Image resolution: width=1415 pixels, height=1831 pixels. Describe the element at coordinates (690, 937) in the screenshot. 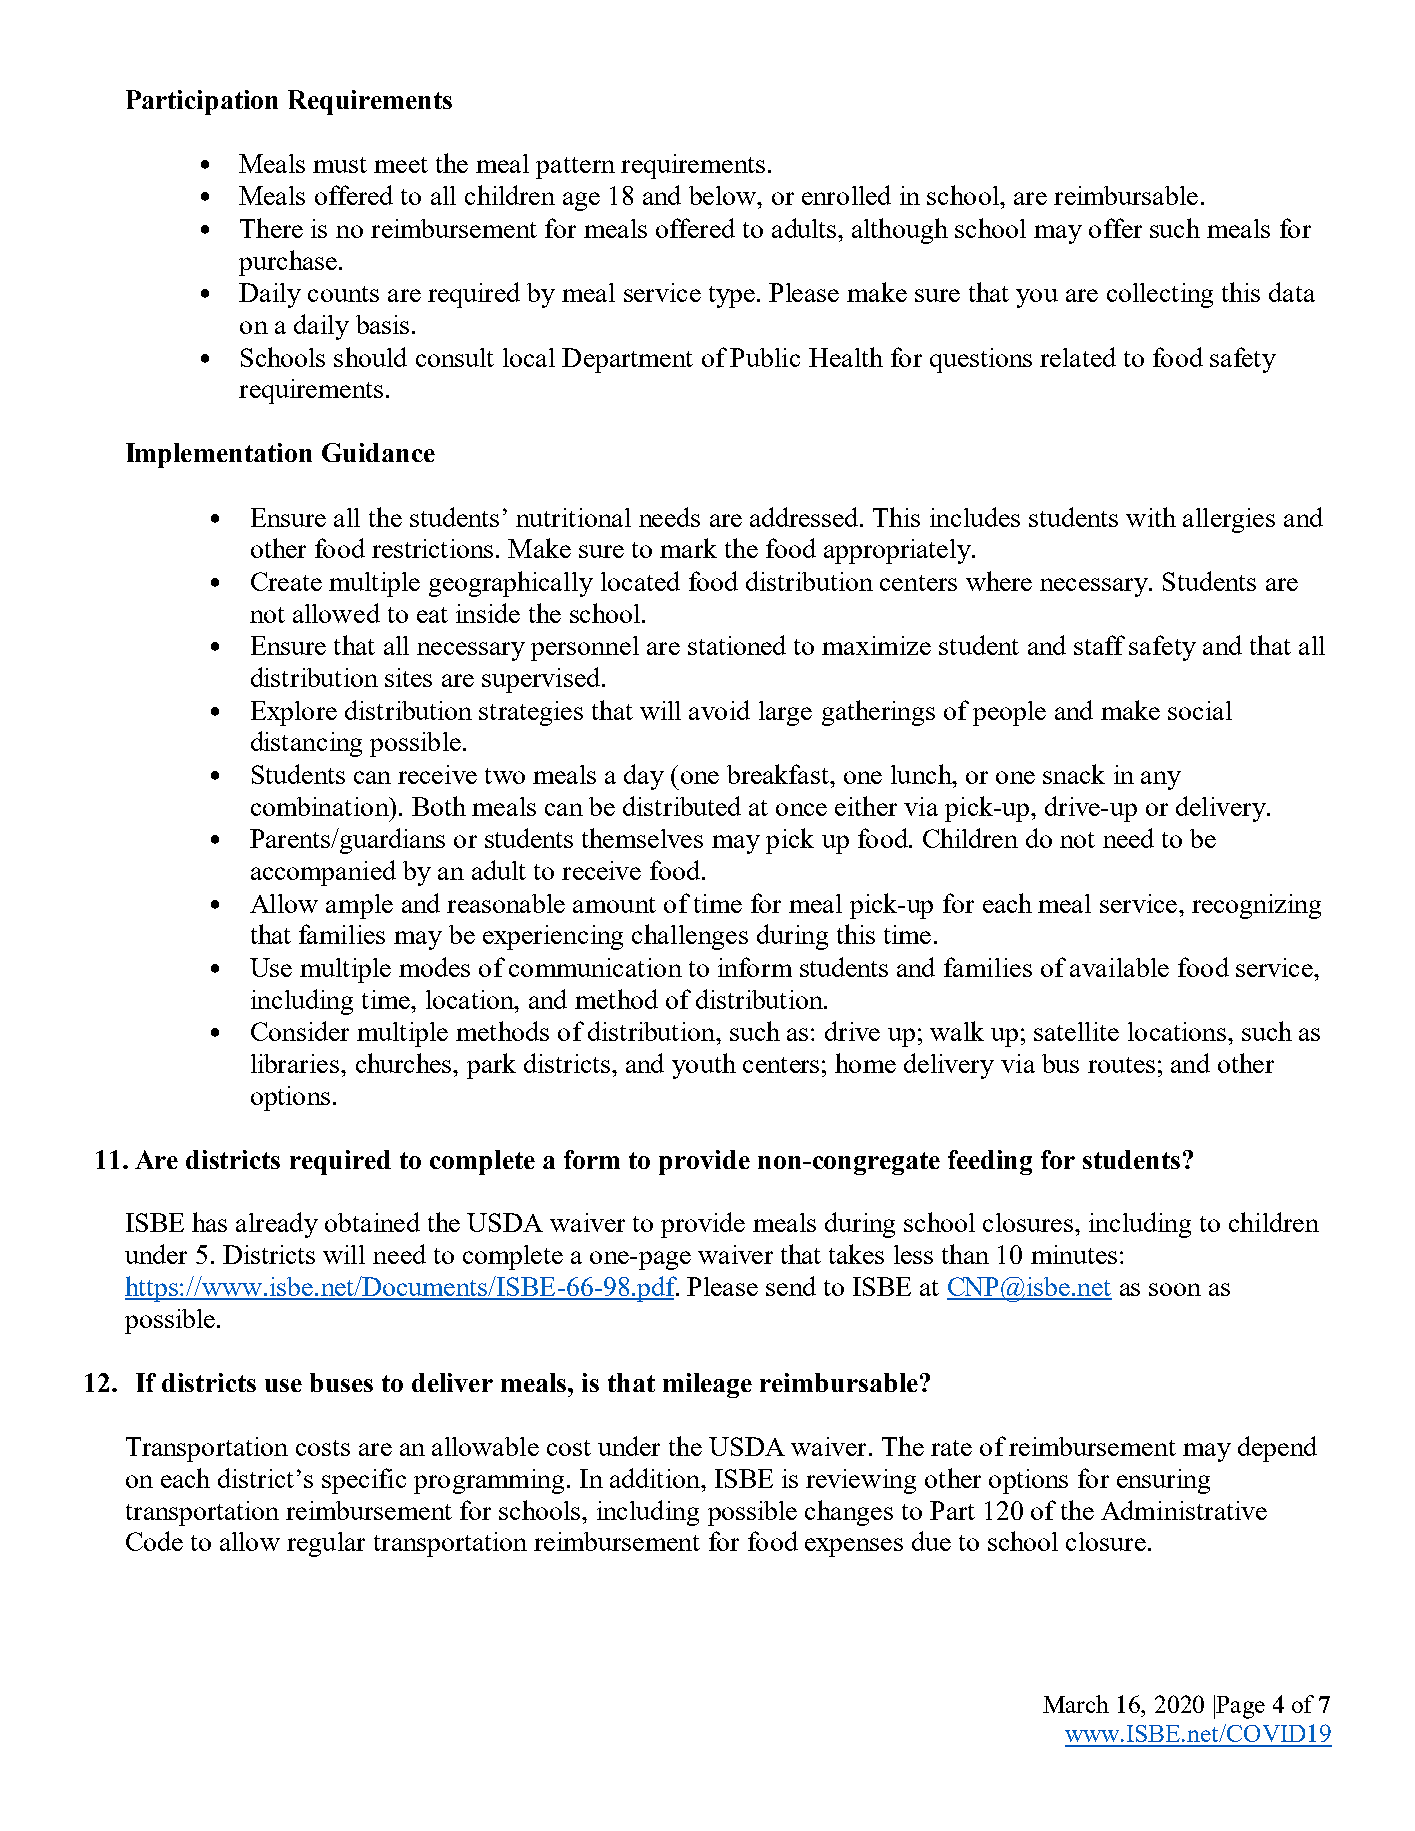

I see `challenges` at that location.
